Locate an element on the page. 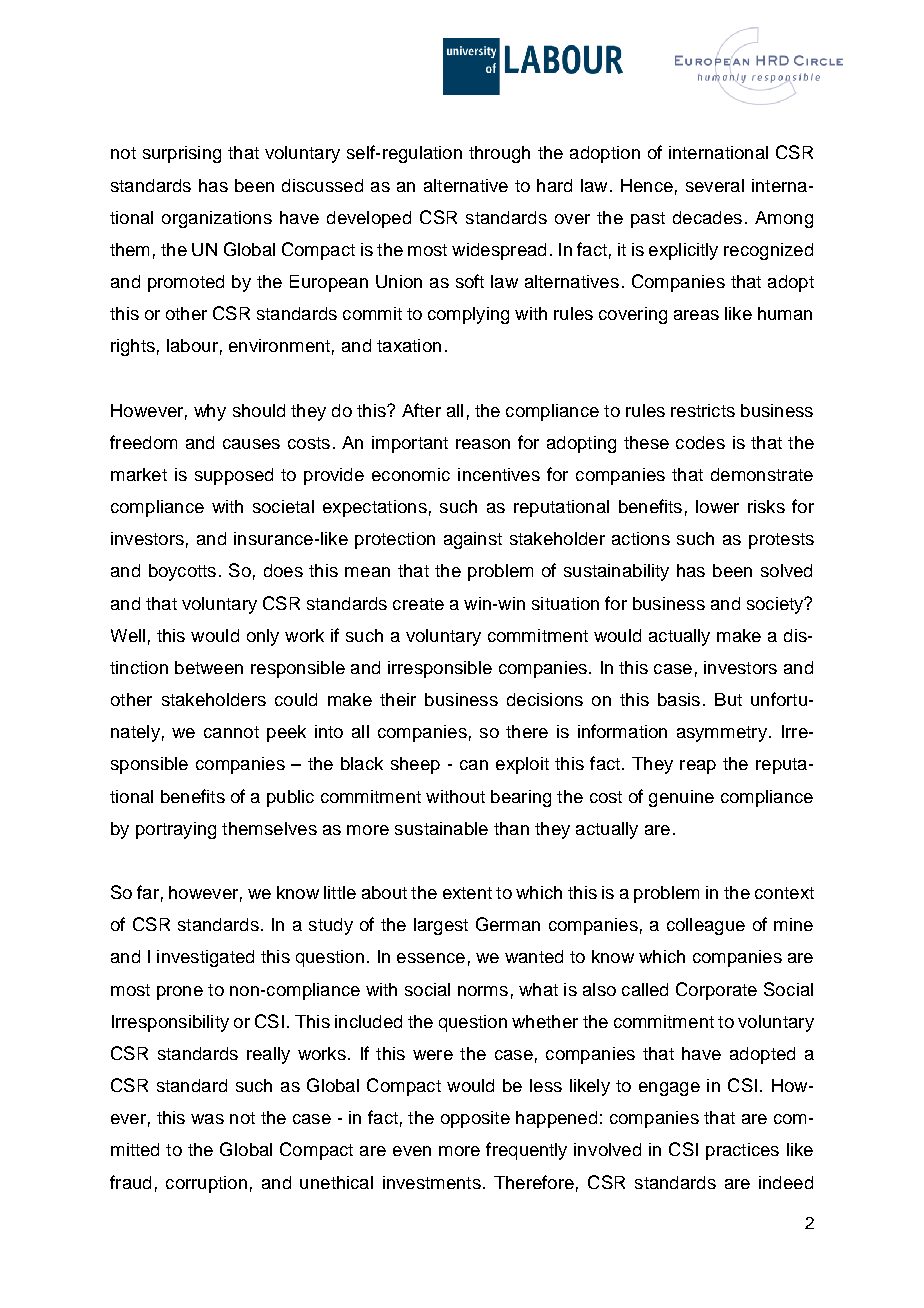 This image has height=1308, width=924. surprising is located at coordinates (182, 154).
